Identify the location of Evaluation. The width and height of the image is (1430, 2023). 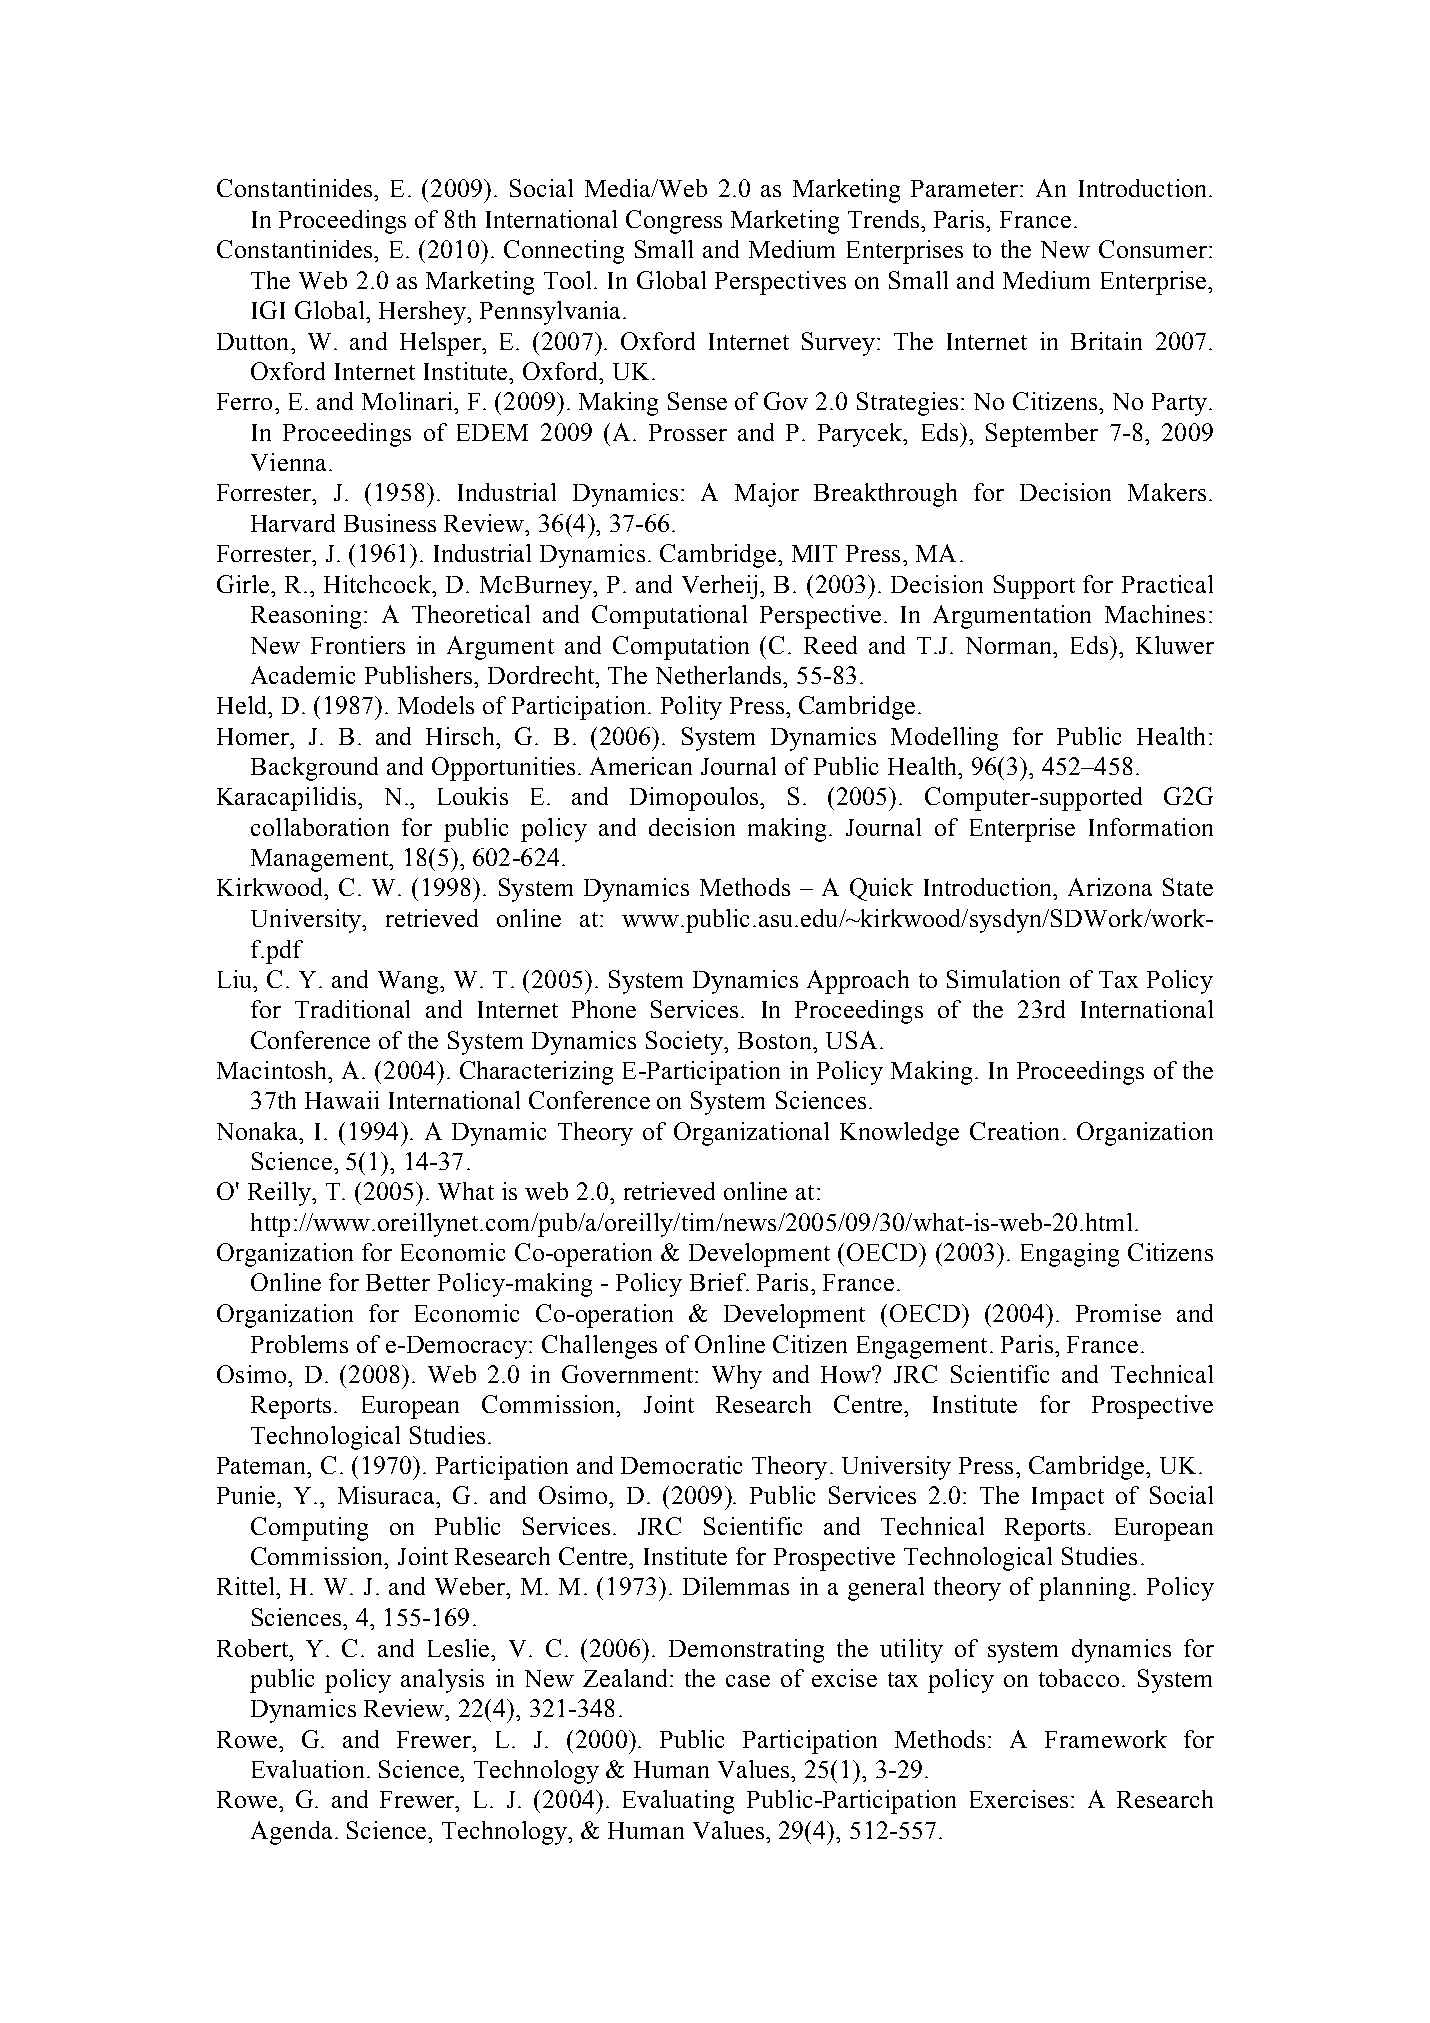
(308, 1769).
